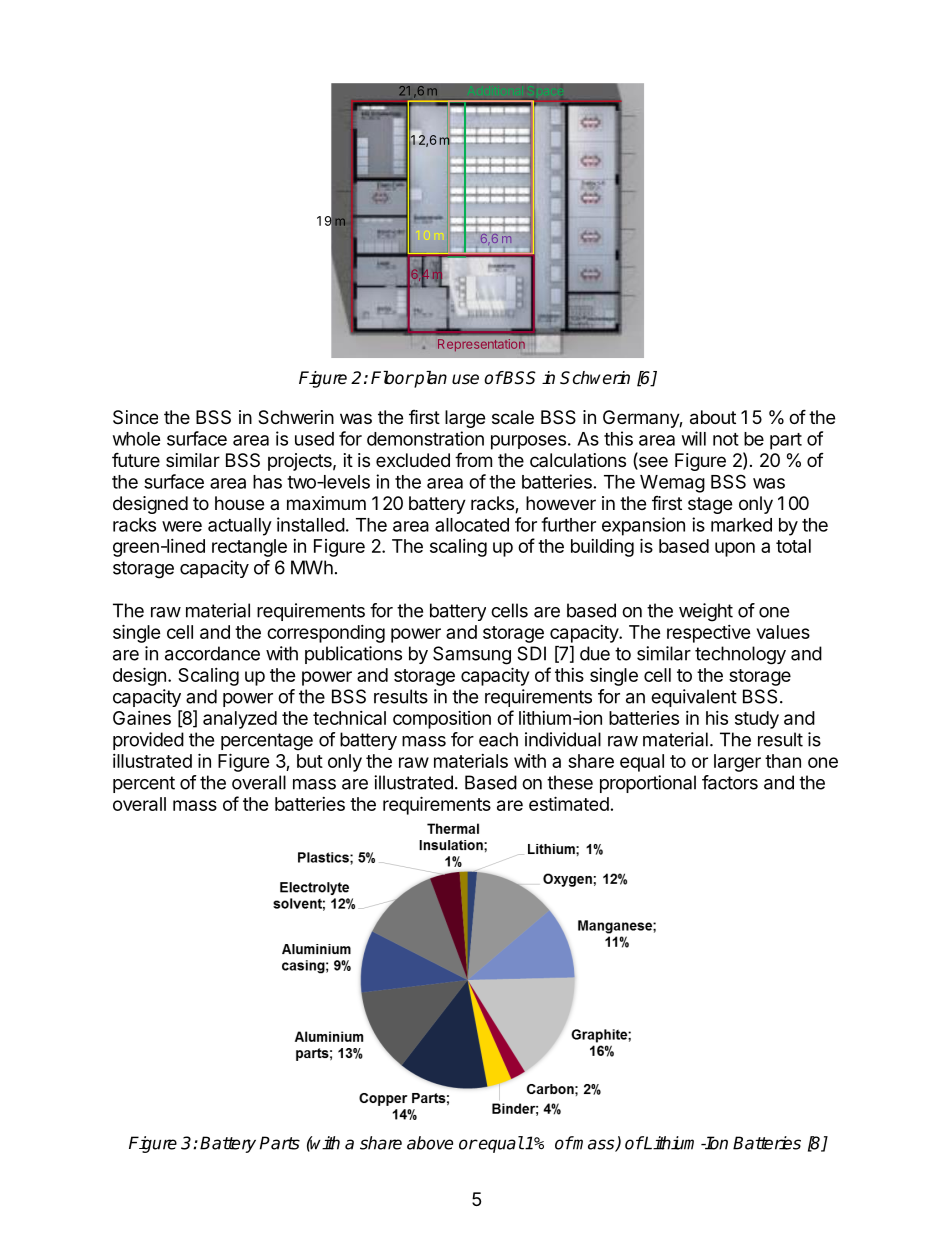 This screenshot has height=1233, width=952. I want to click on but, so click(310, 761).
